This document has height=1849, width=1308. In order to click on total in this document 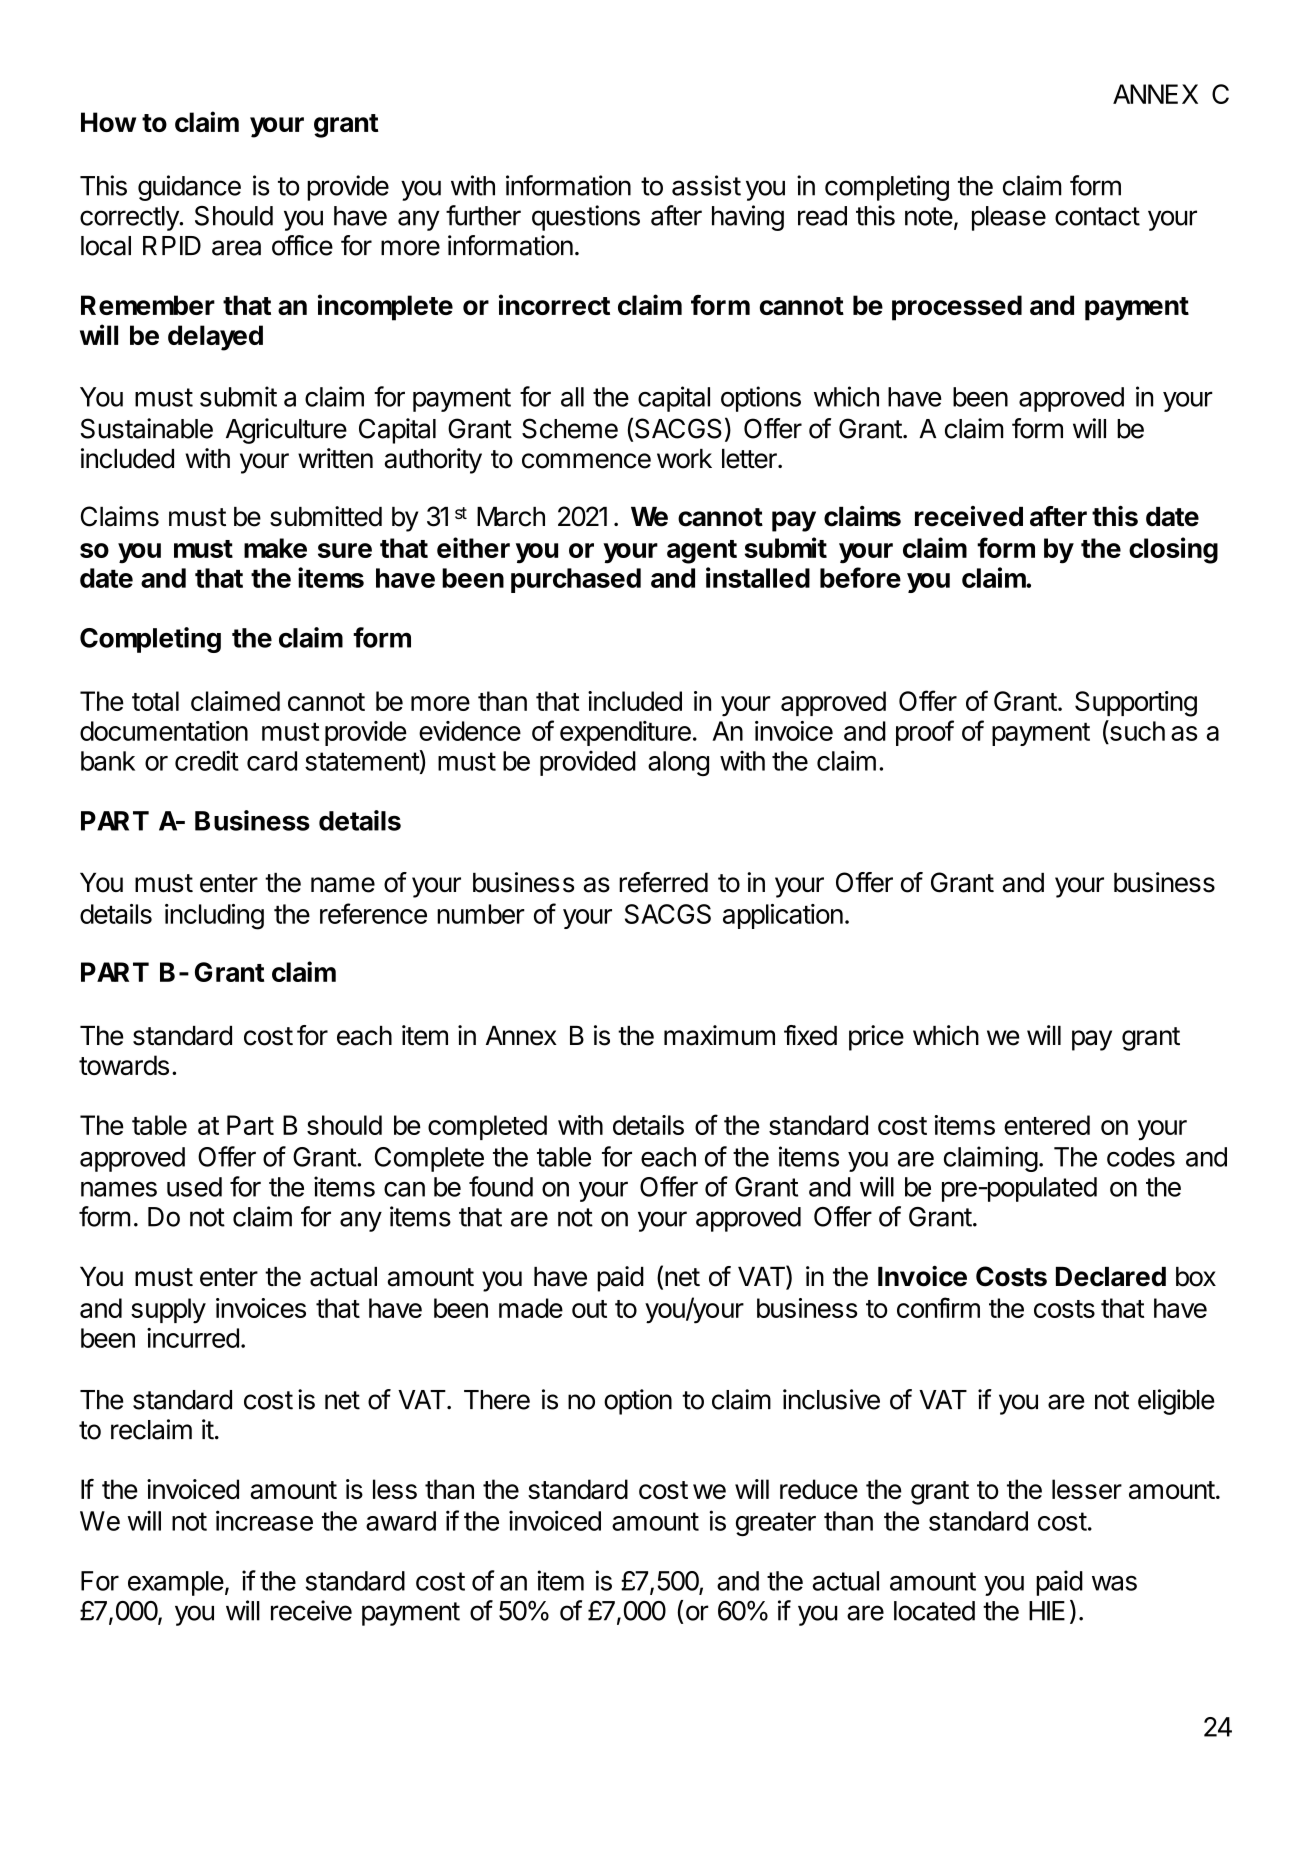, I will do `click(155, 701)`.
